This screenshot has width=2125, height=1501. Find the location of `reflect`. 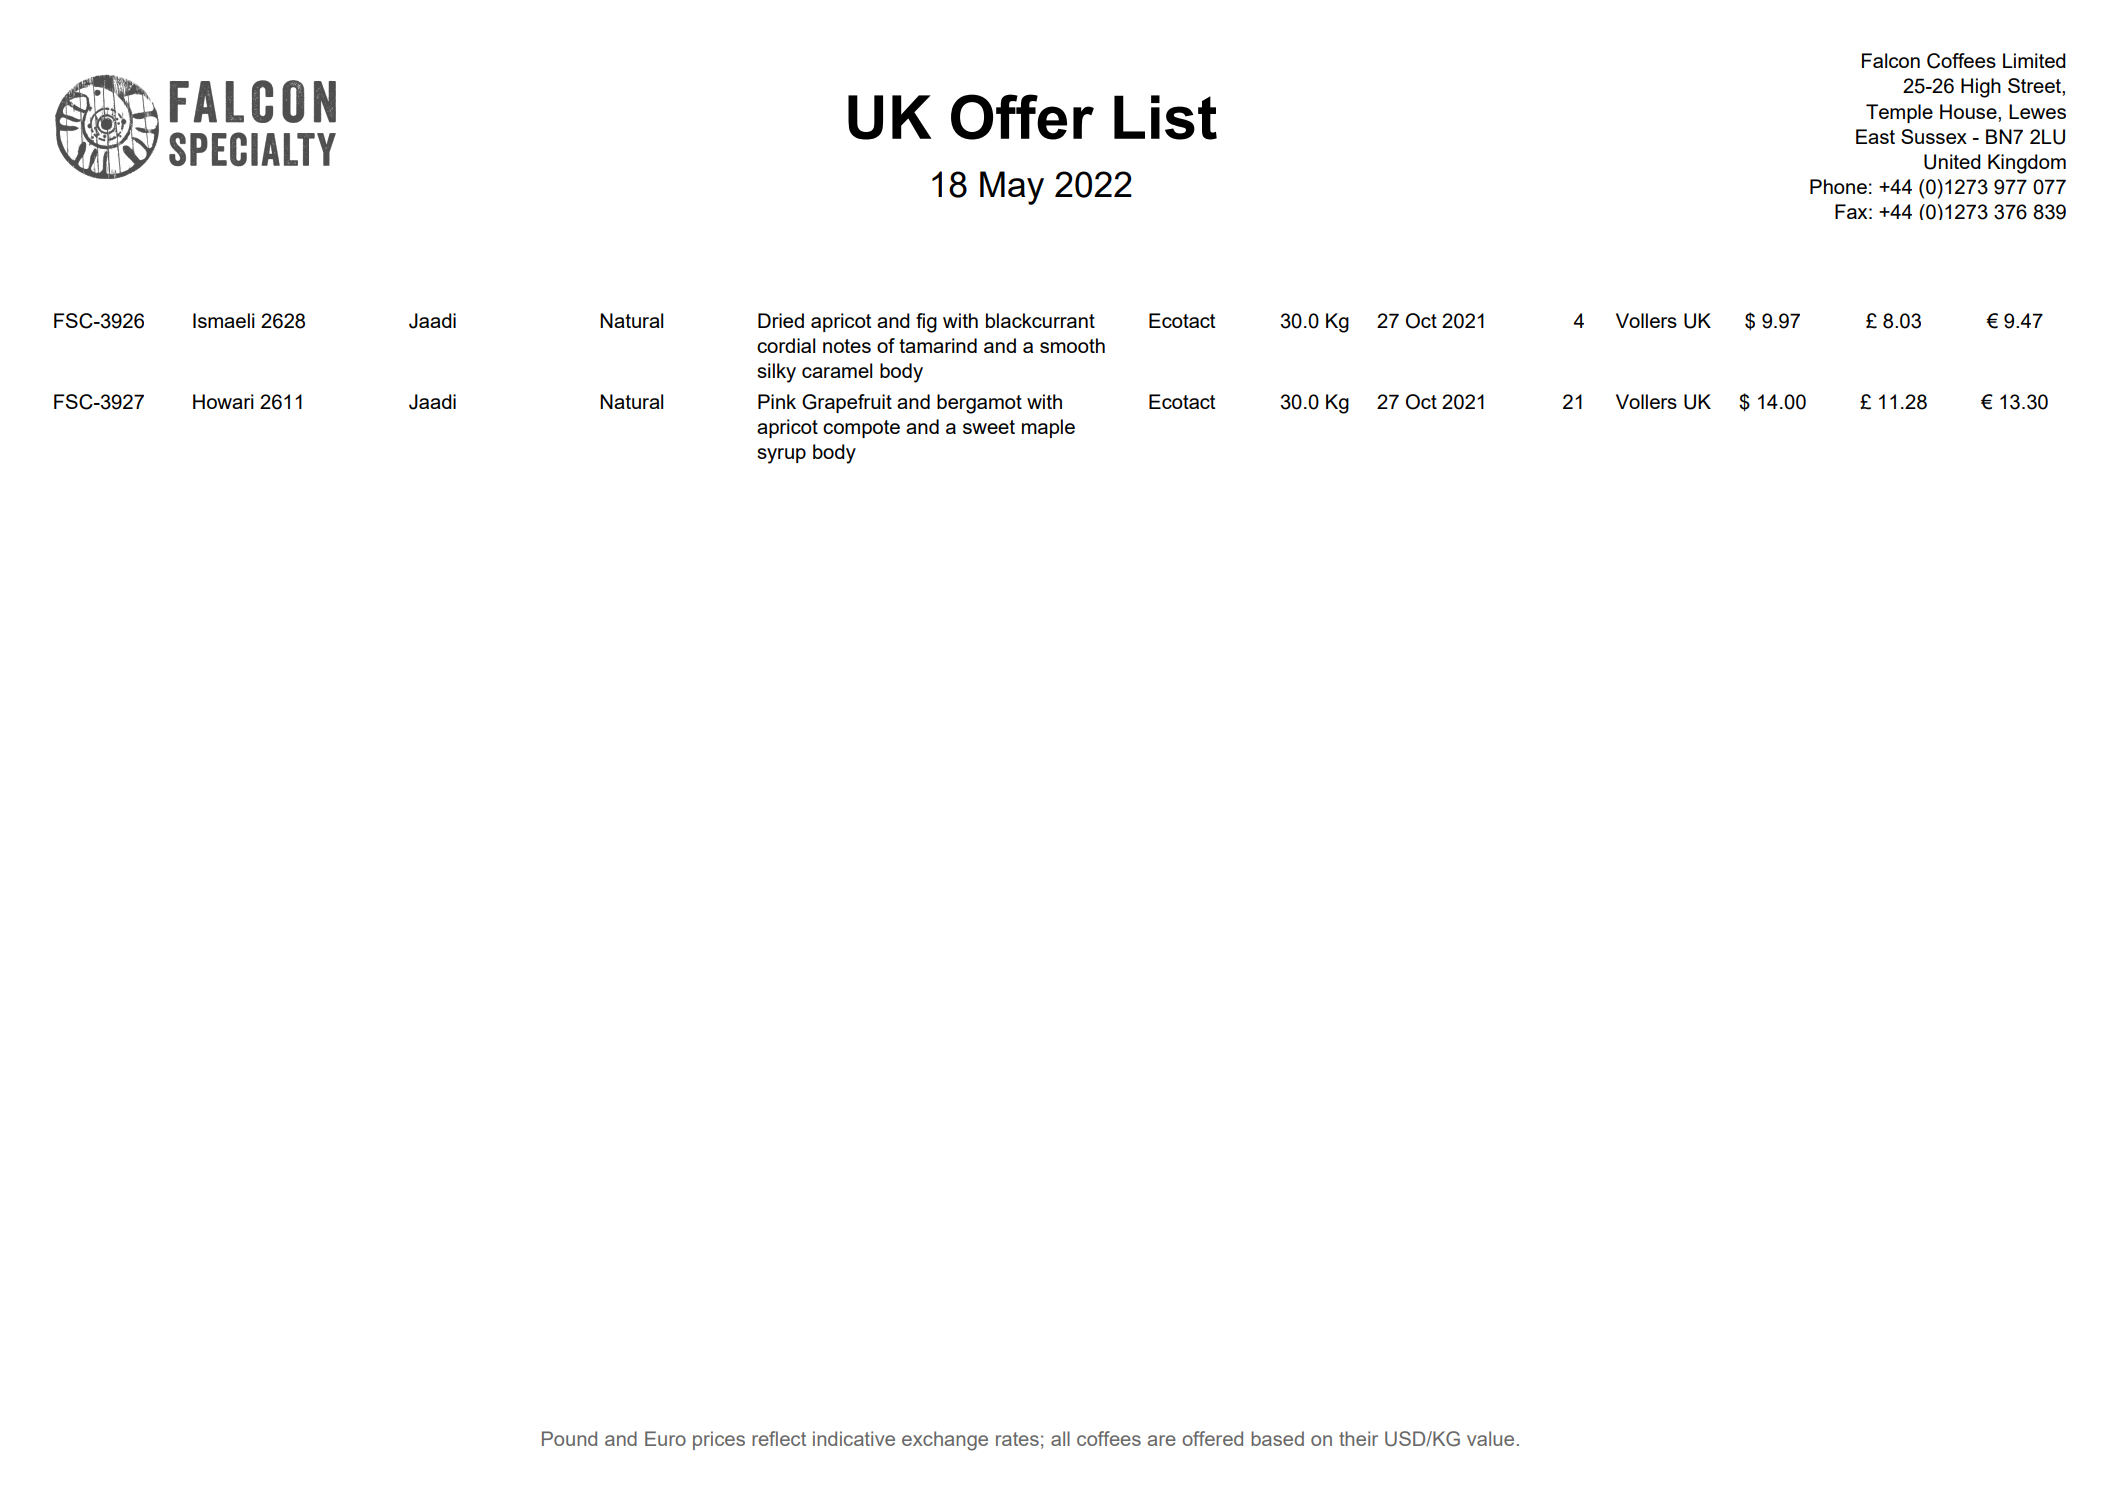

reflect is located at coordinates (779, 1438).
